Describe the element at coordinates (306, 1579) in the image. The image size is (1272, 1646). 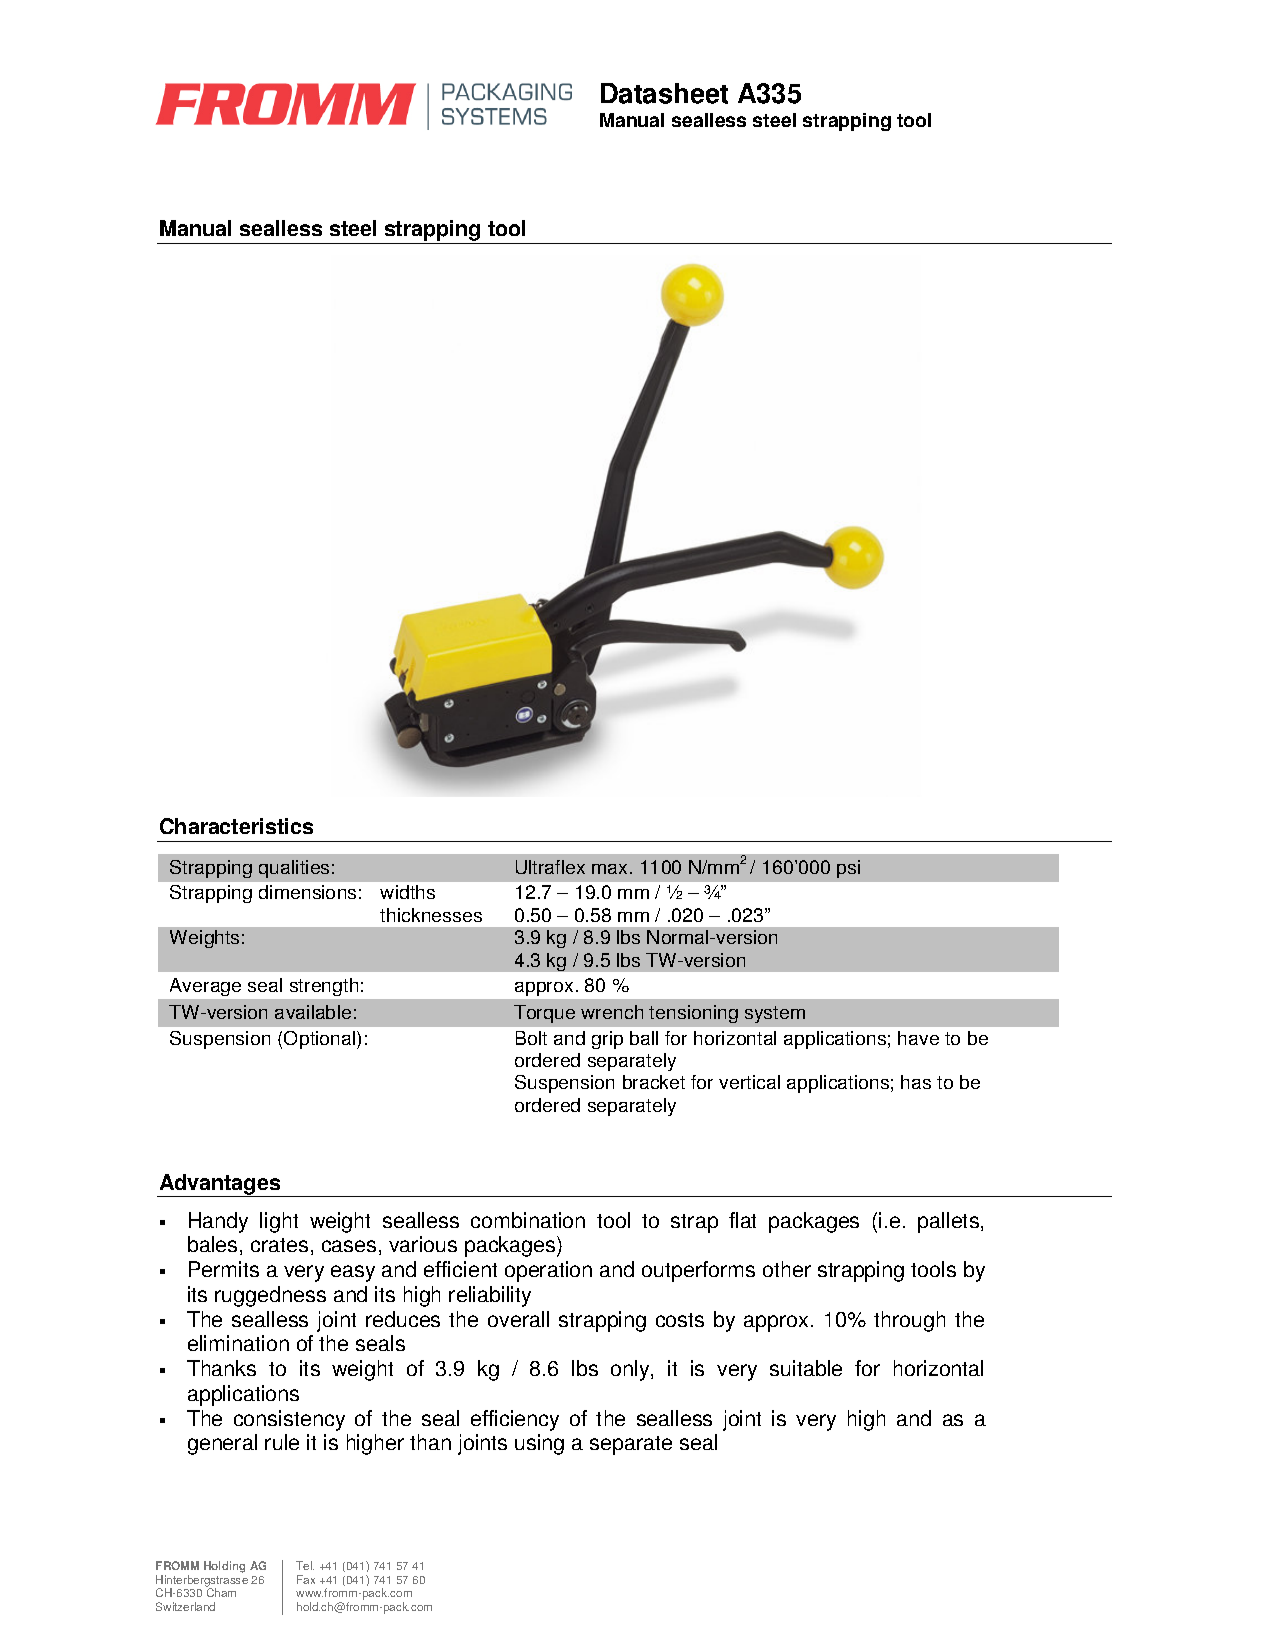
I see `Fax` at that location.
